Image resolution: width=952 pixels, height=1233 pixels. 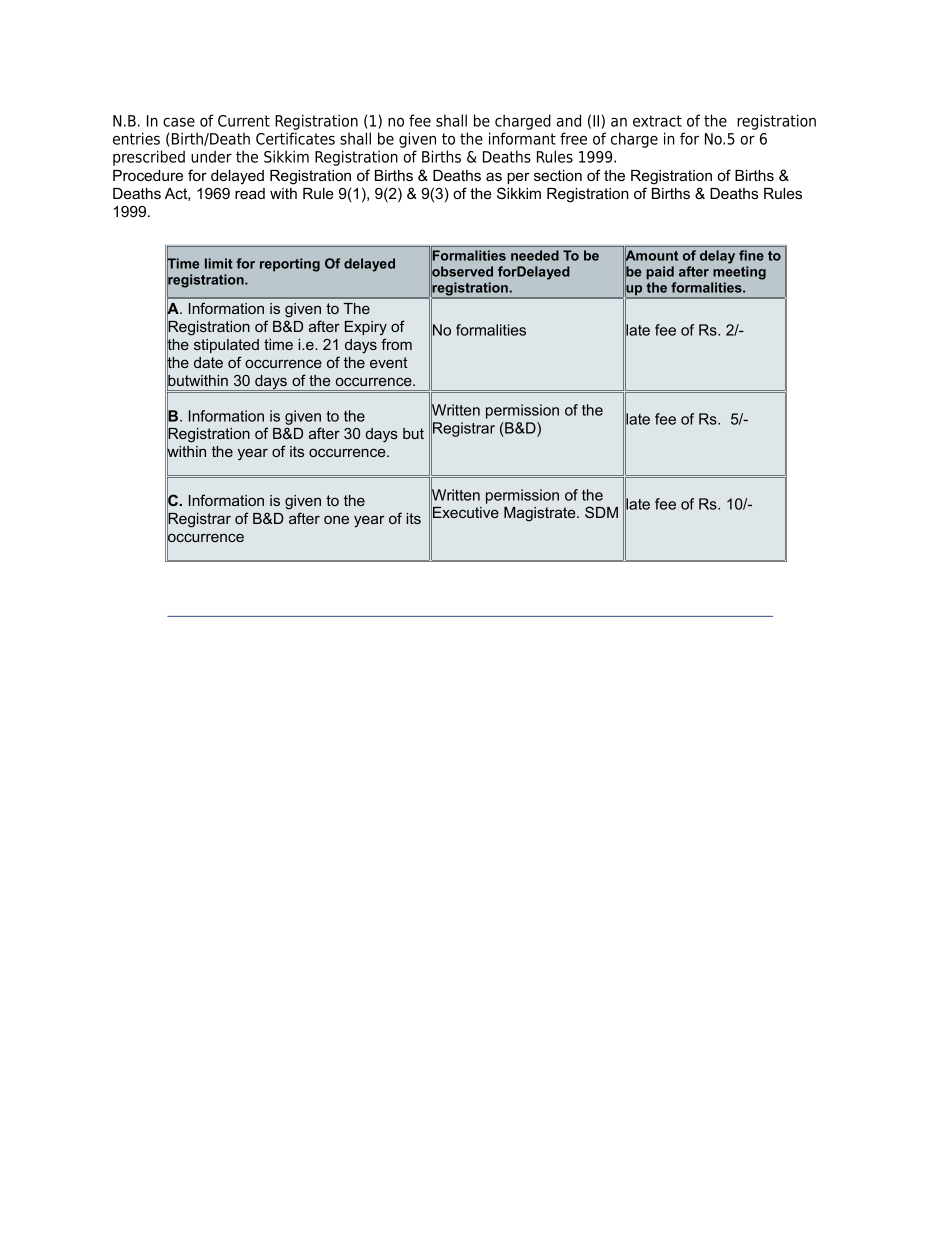 I want to click on Expiry, so click(x=366, y=328).
